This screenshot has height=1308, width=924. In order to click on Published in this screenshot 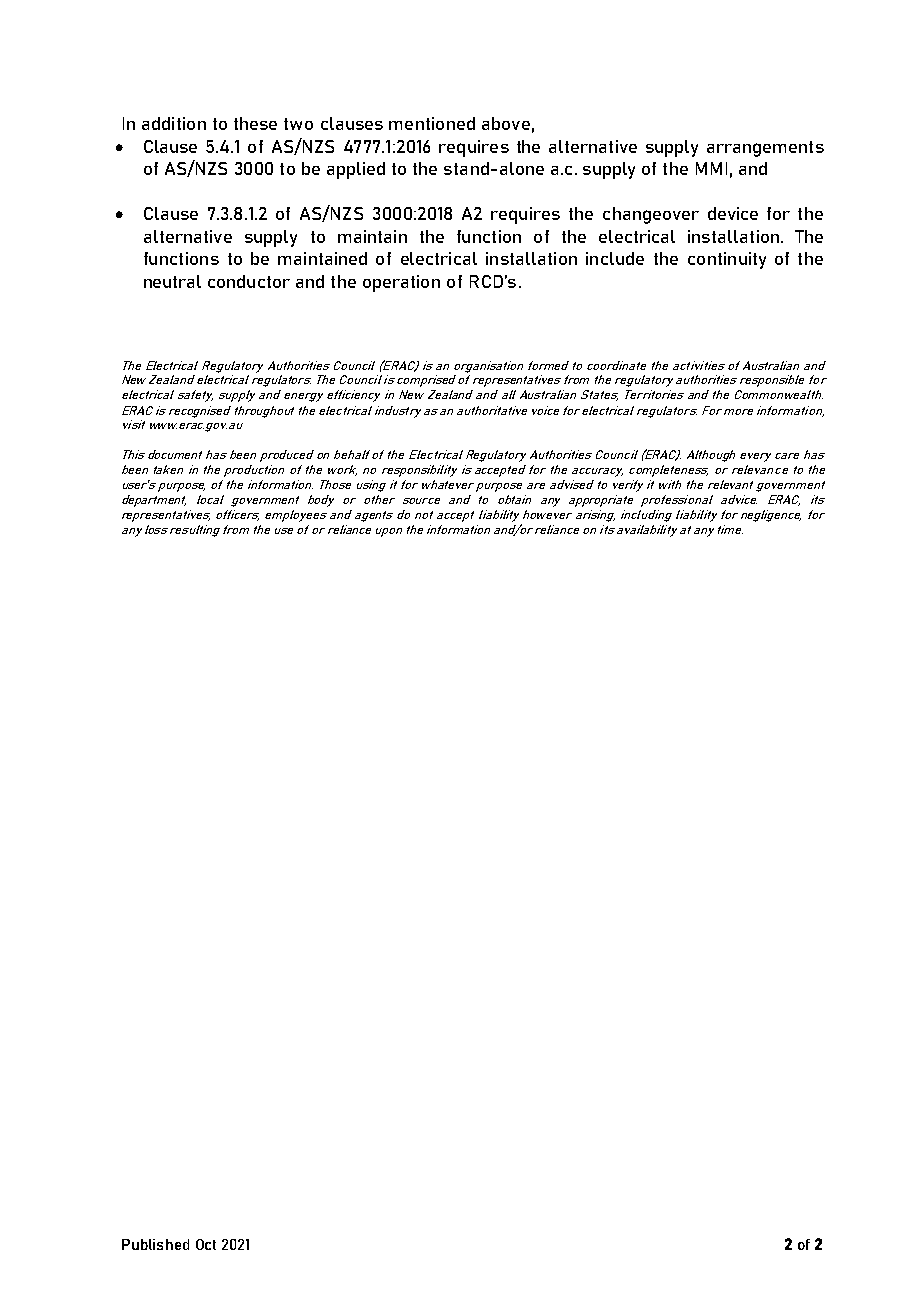, I will do `click(155, 1244)`.
